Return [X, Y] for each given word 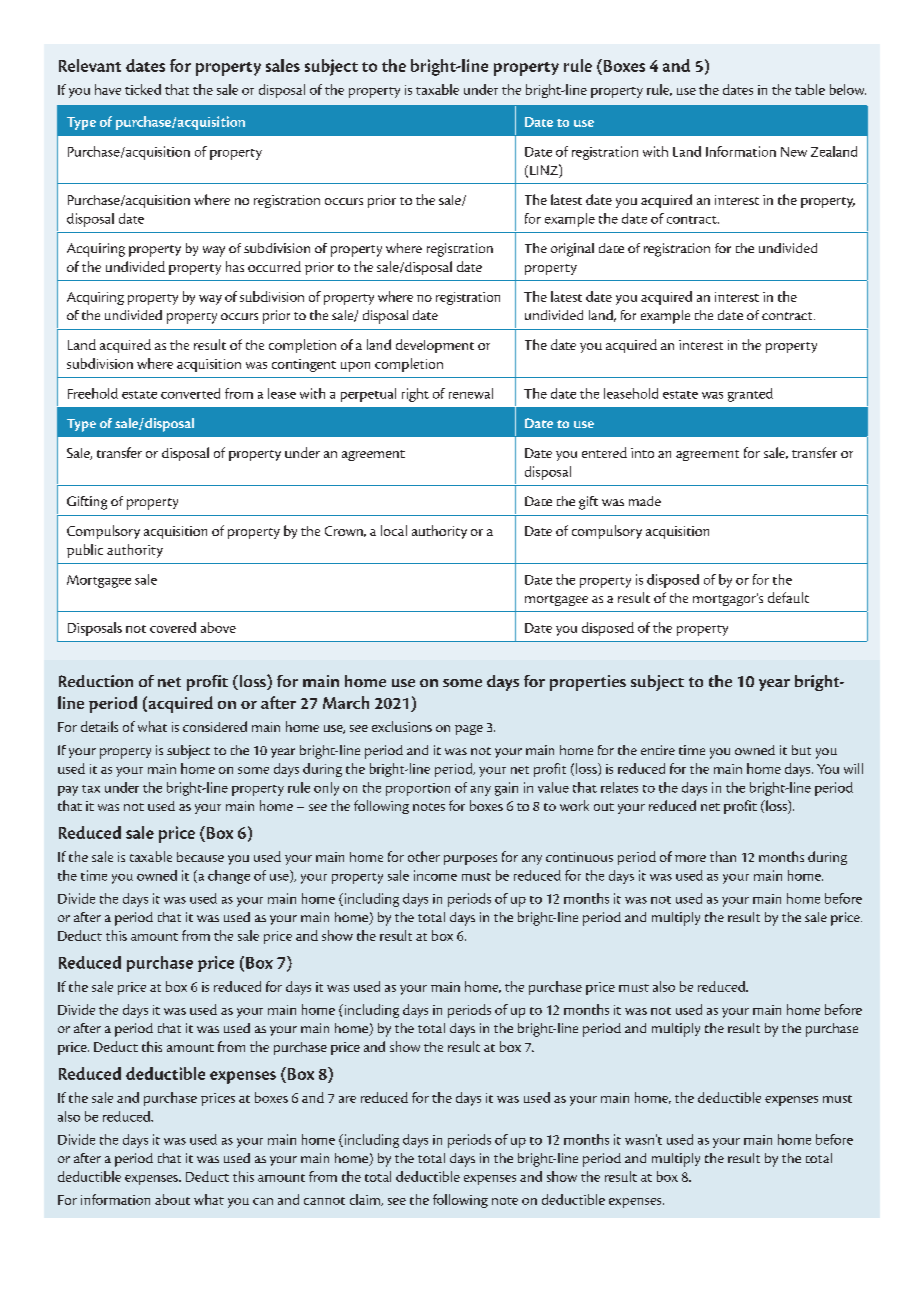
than [723, 856]
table [810, 89]
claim [366, 1200]
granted [750, 395]
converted [190, 393]
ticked [143, 89]
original [572, 250]
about [172, 1199]
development [435, 346]
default [788, 597]
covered [173, 627]
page [469, 730]
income [435, 875]
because [200, 857]
